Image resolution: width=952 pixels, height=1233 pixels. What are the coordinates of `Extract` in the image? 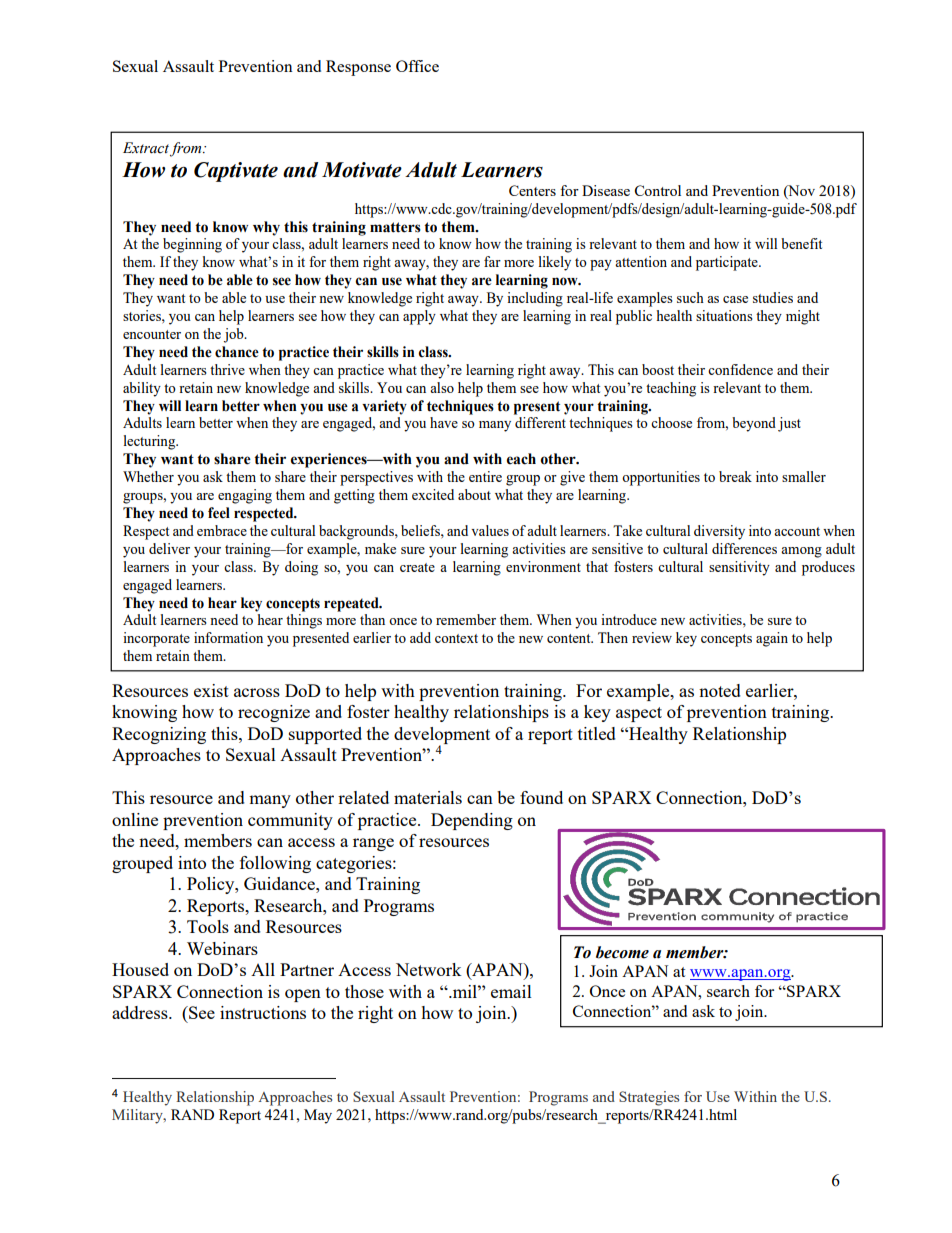 It's located at (146, 148).
